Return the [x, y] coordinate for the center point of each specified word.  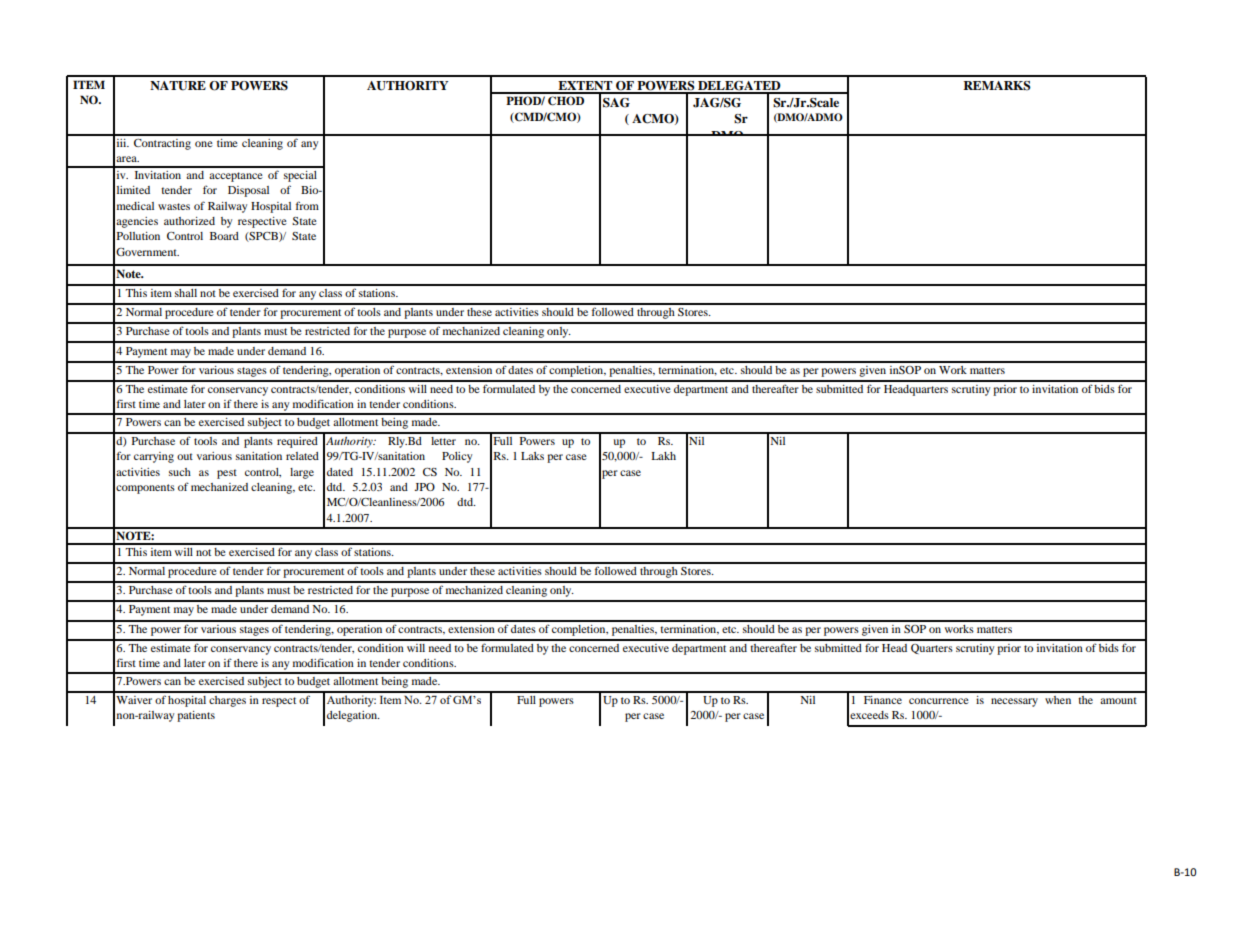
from [307, 205]
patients [196, 716]
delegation [353, 716]
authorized [189, 221]
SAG [616, 103]
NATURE [178, 86]
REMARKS [997, 86]
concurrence [939, 701]
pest [227, 474]
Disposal [248, 191]
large [302, 473]
